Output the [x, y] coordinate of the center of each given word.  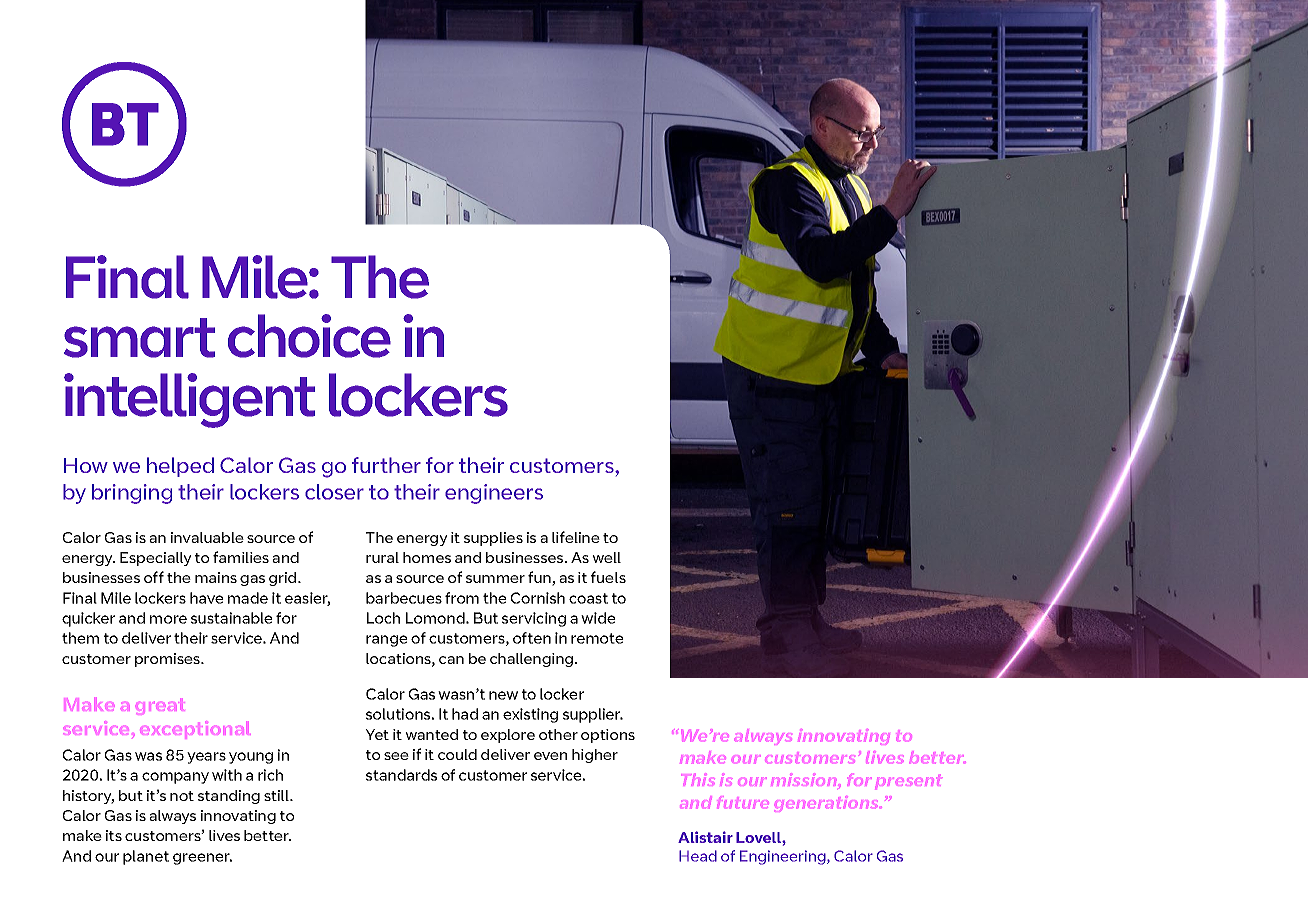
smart [139, 338]
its [114, 835]
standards [401, 775]
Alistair [705, 837]
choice [309, 336]
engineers [494, 494]
